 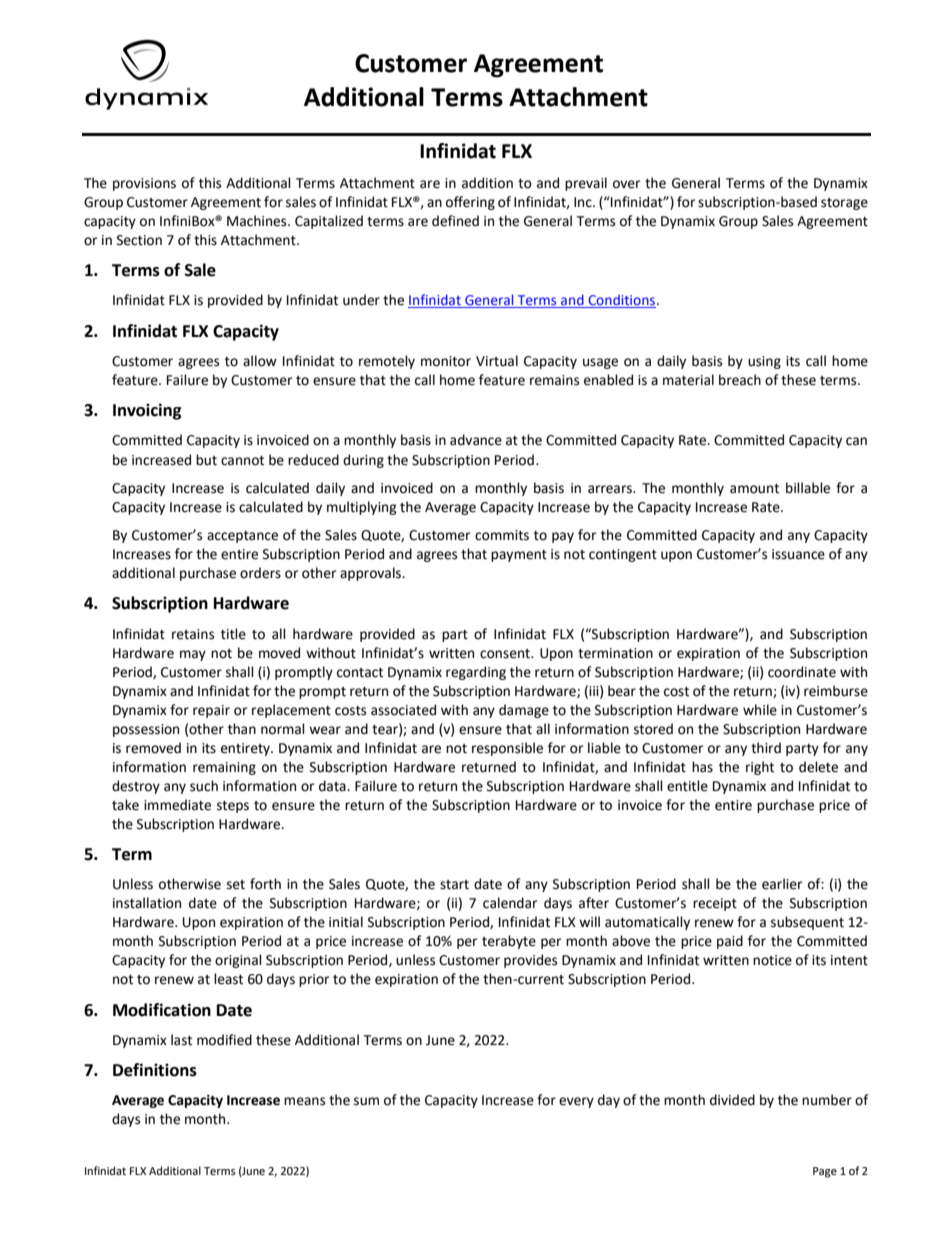 What do you see at coordinates (772, 960) in the image?
I see `notice` at bounding box center [772, 960].
